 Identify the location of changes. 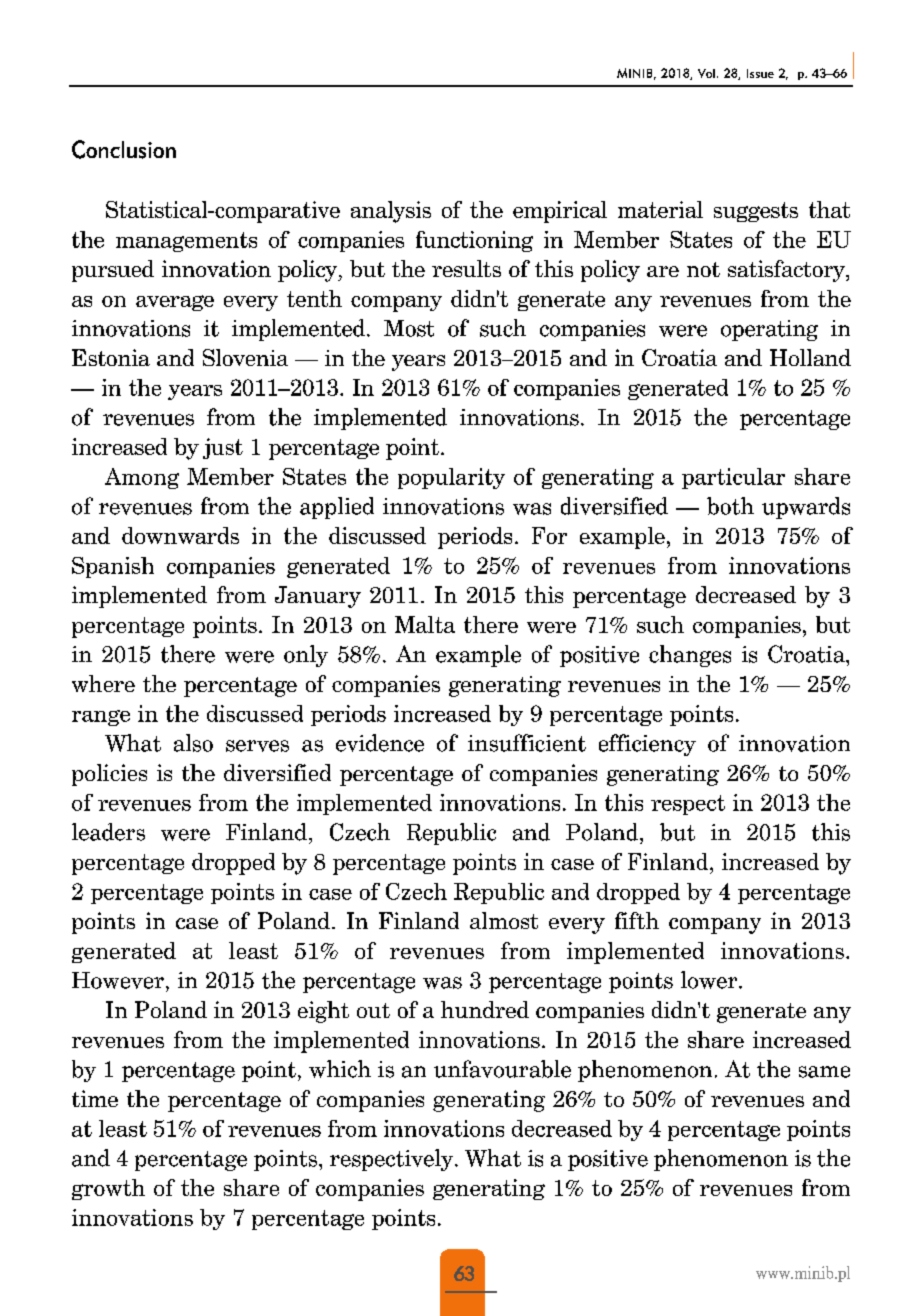
(690, 656).
